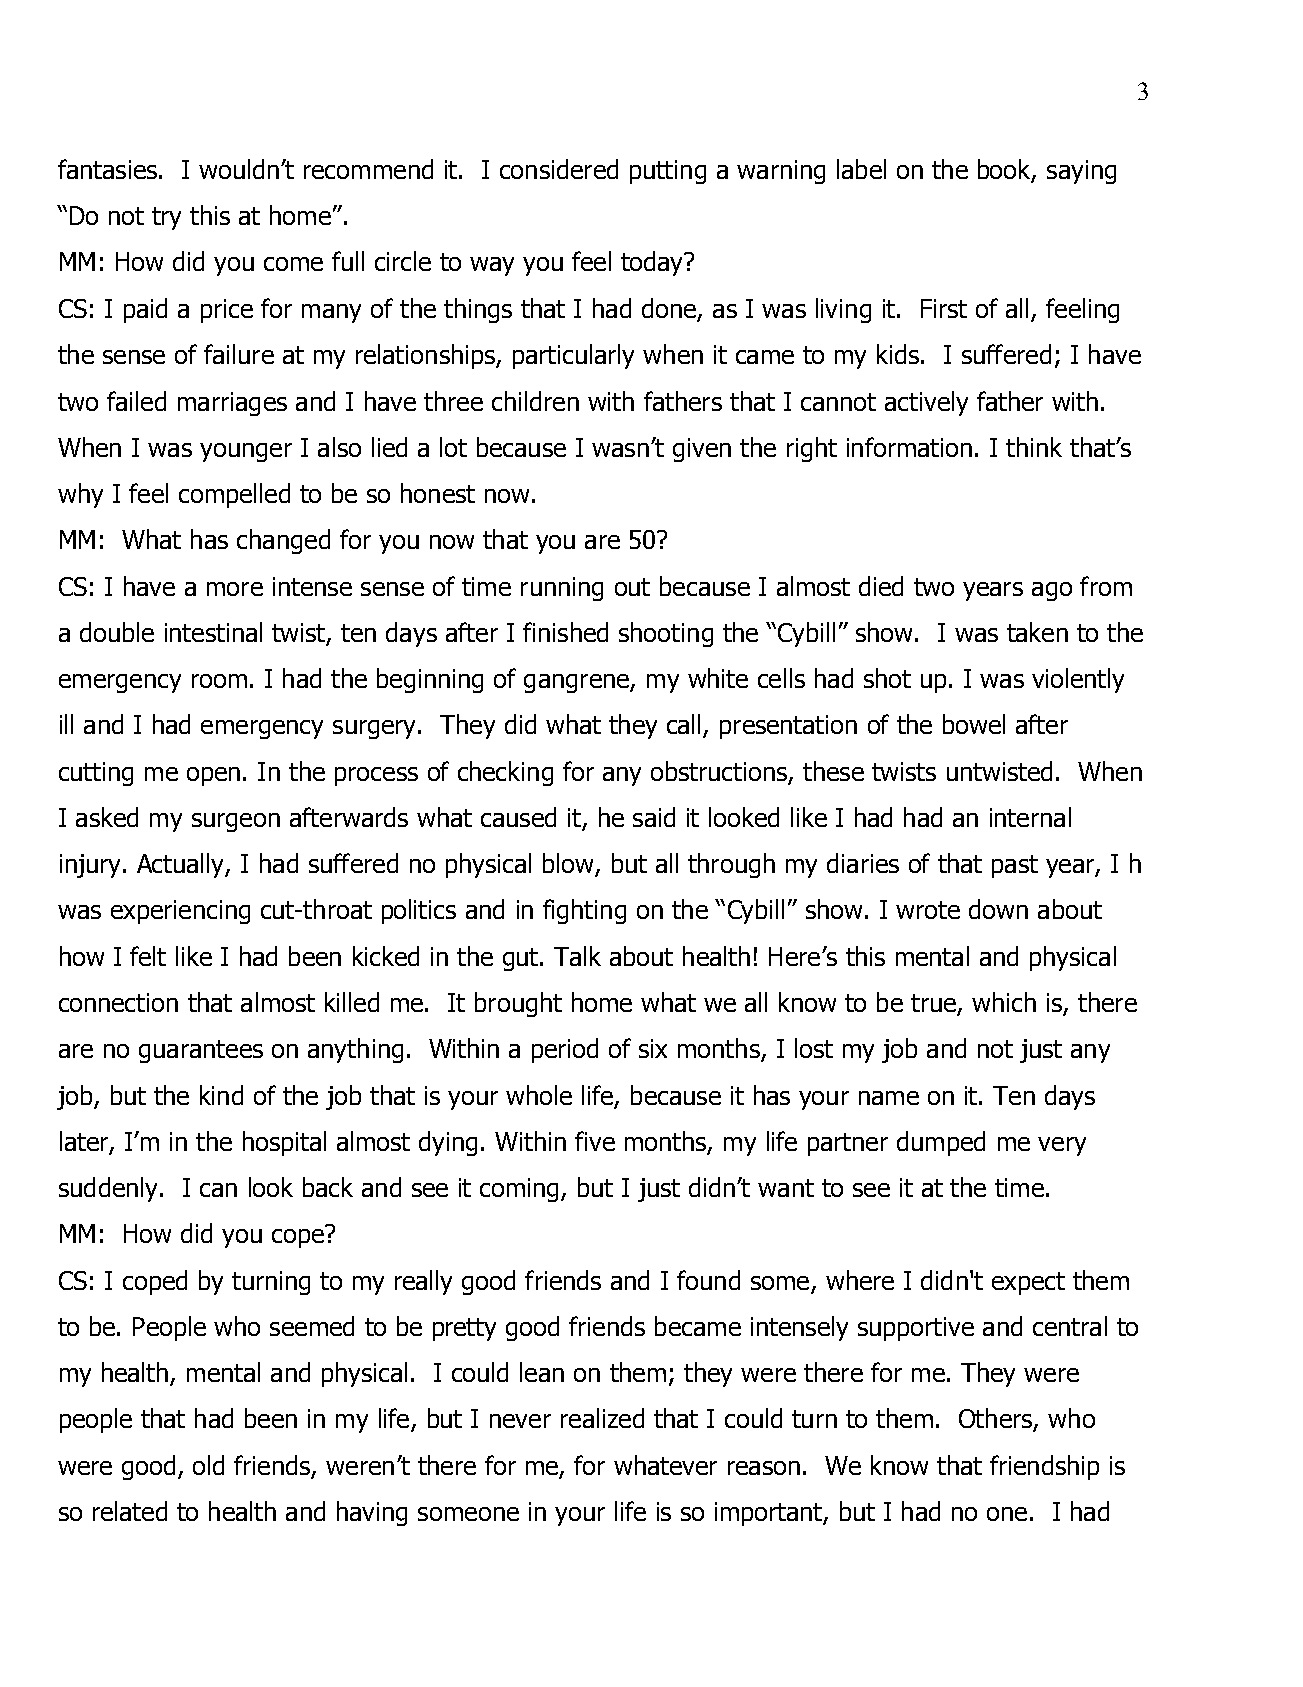 The image size is (1303, 1687). I want to click on old, so click(208, 1465).
